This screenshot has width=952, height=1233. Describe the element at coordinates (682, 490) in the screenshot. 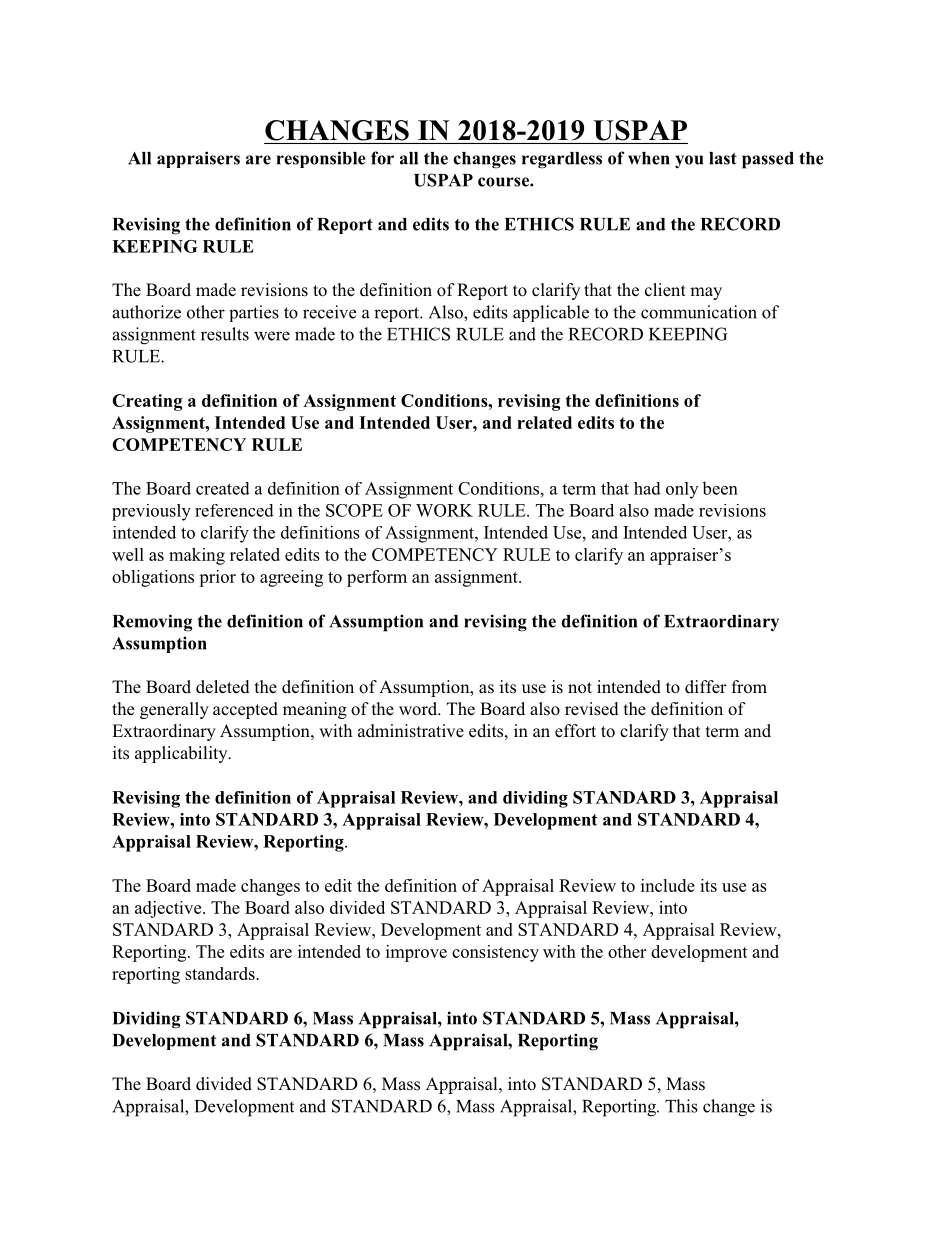

I see `only` at that location.
